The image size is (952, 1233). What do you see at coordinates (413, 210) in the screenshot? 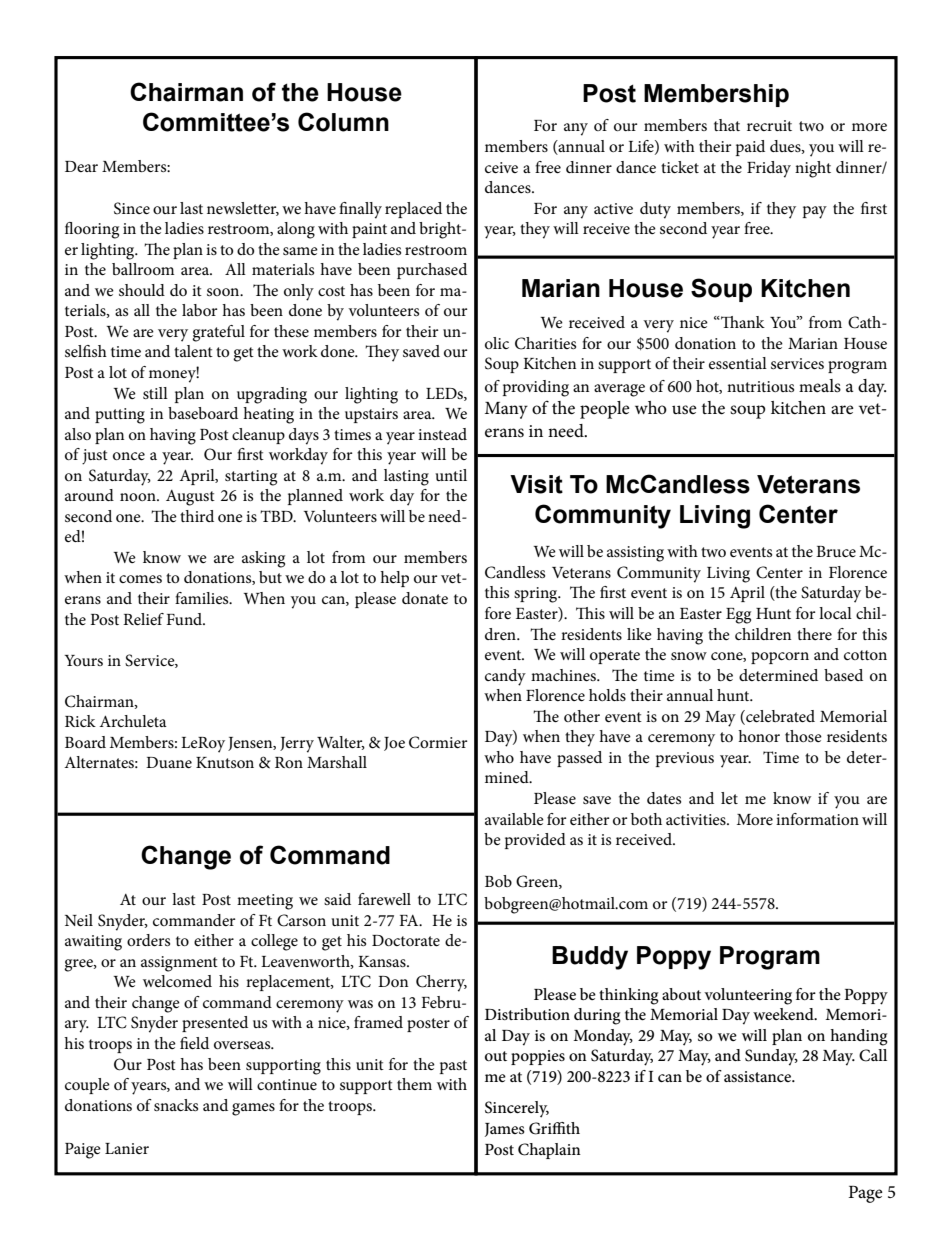
I see `replaced` at bounding box center [413, 210].
